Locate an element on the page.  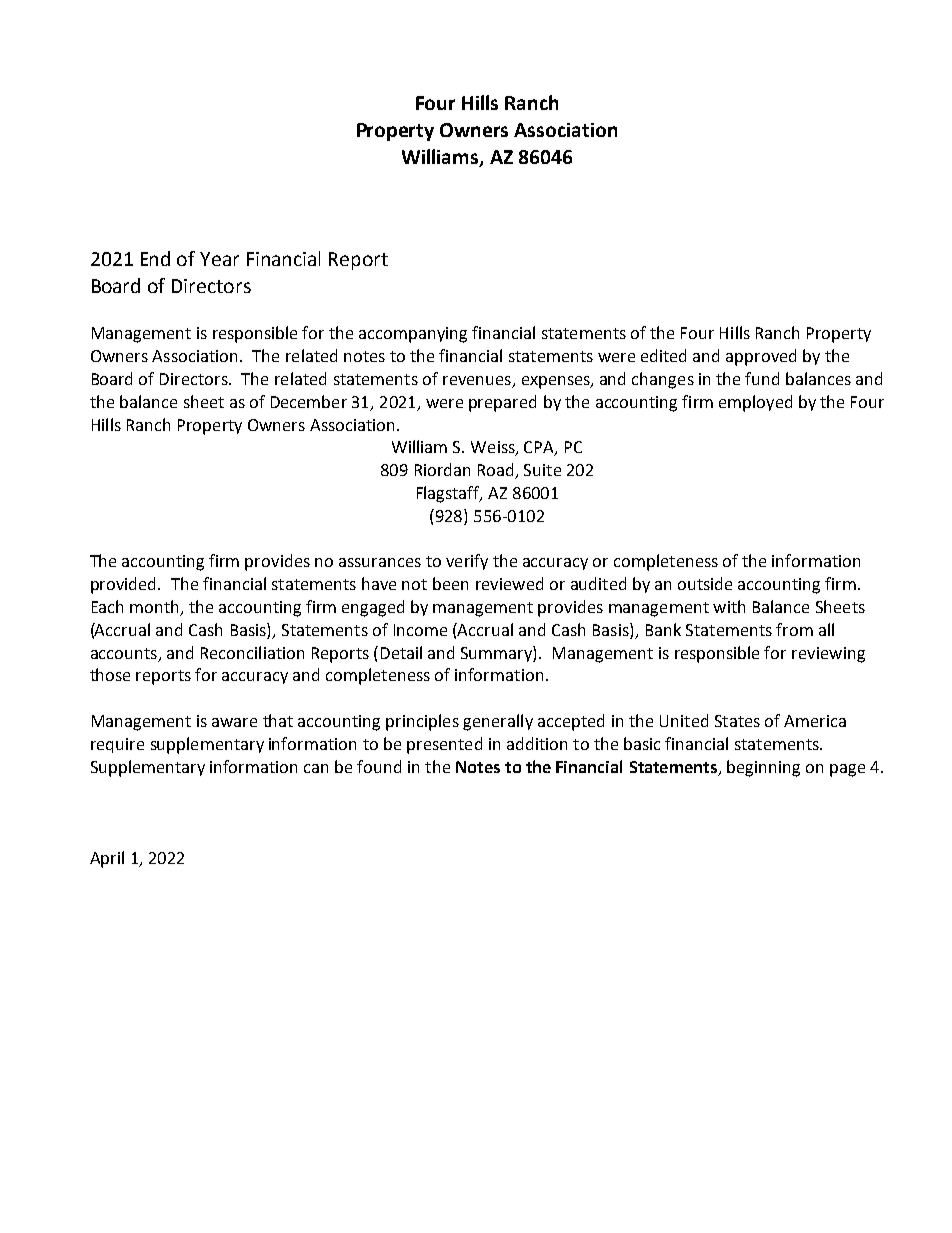
approved is located at coordinates (761, 357).
